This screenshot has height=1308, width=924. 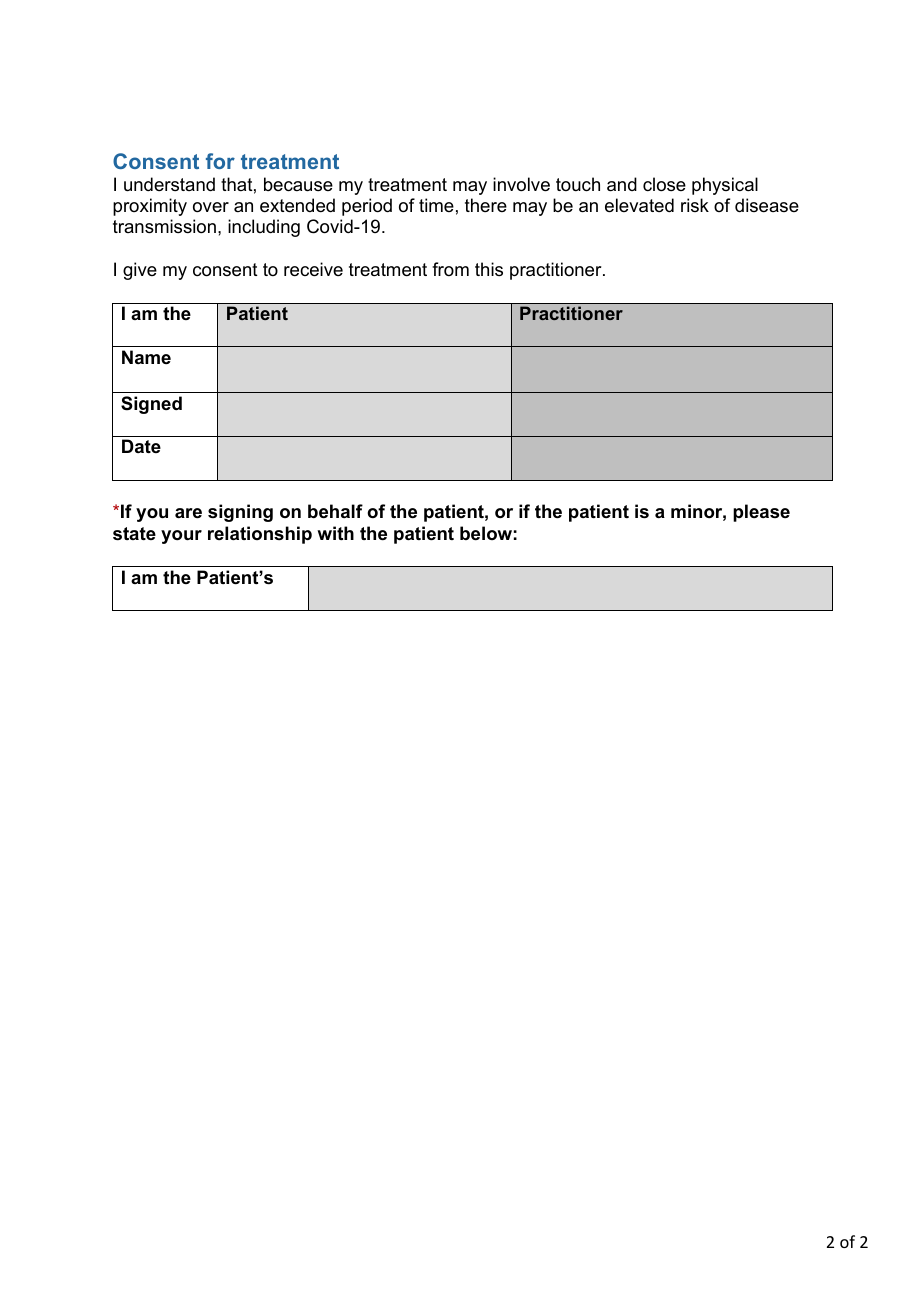 I want to click on with, so click(x=335, y=533).
